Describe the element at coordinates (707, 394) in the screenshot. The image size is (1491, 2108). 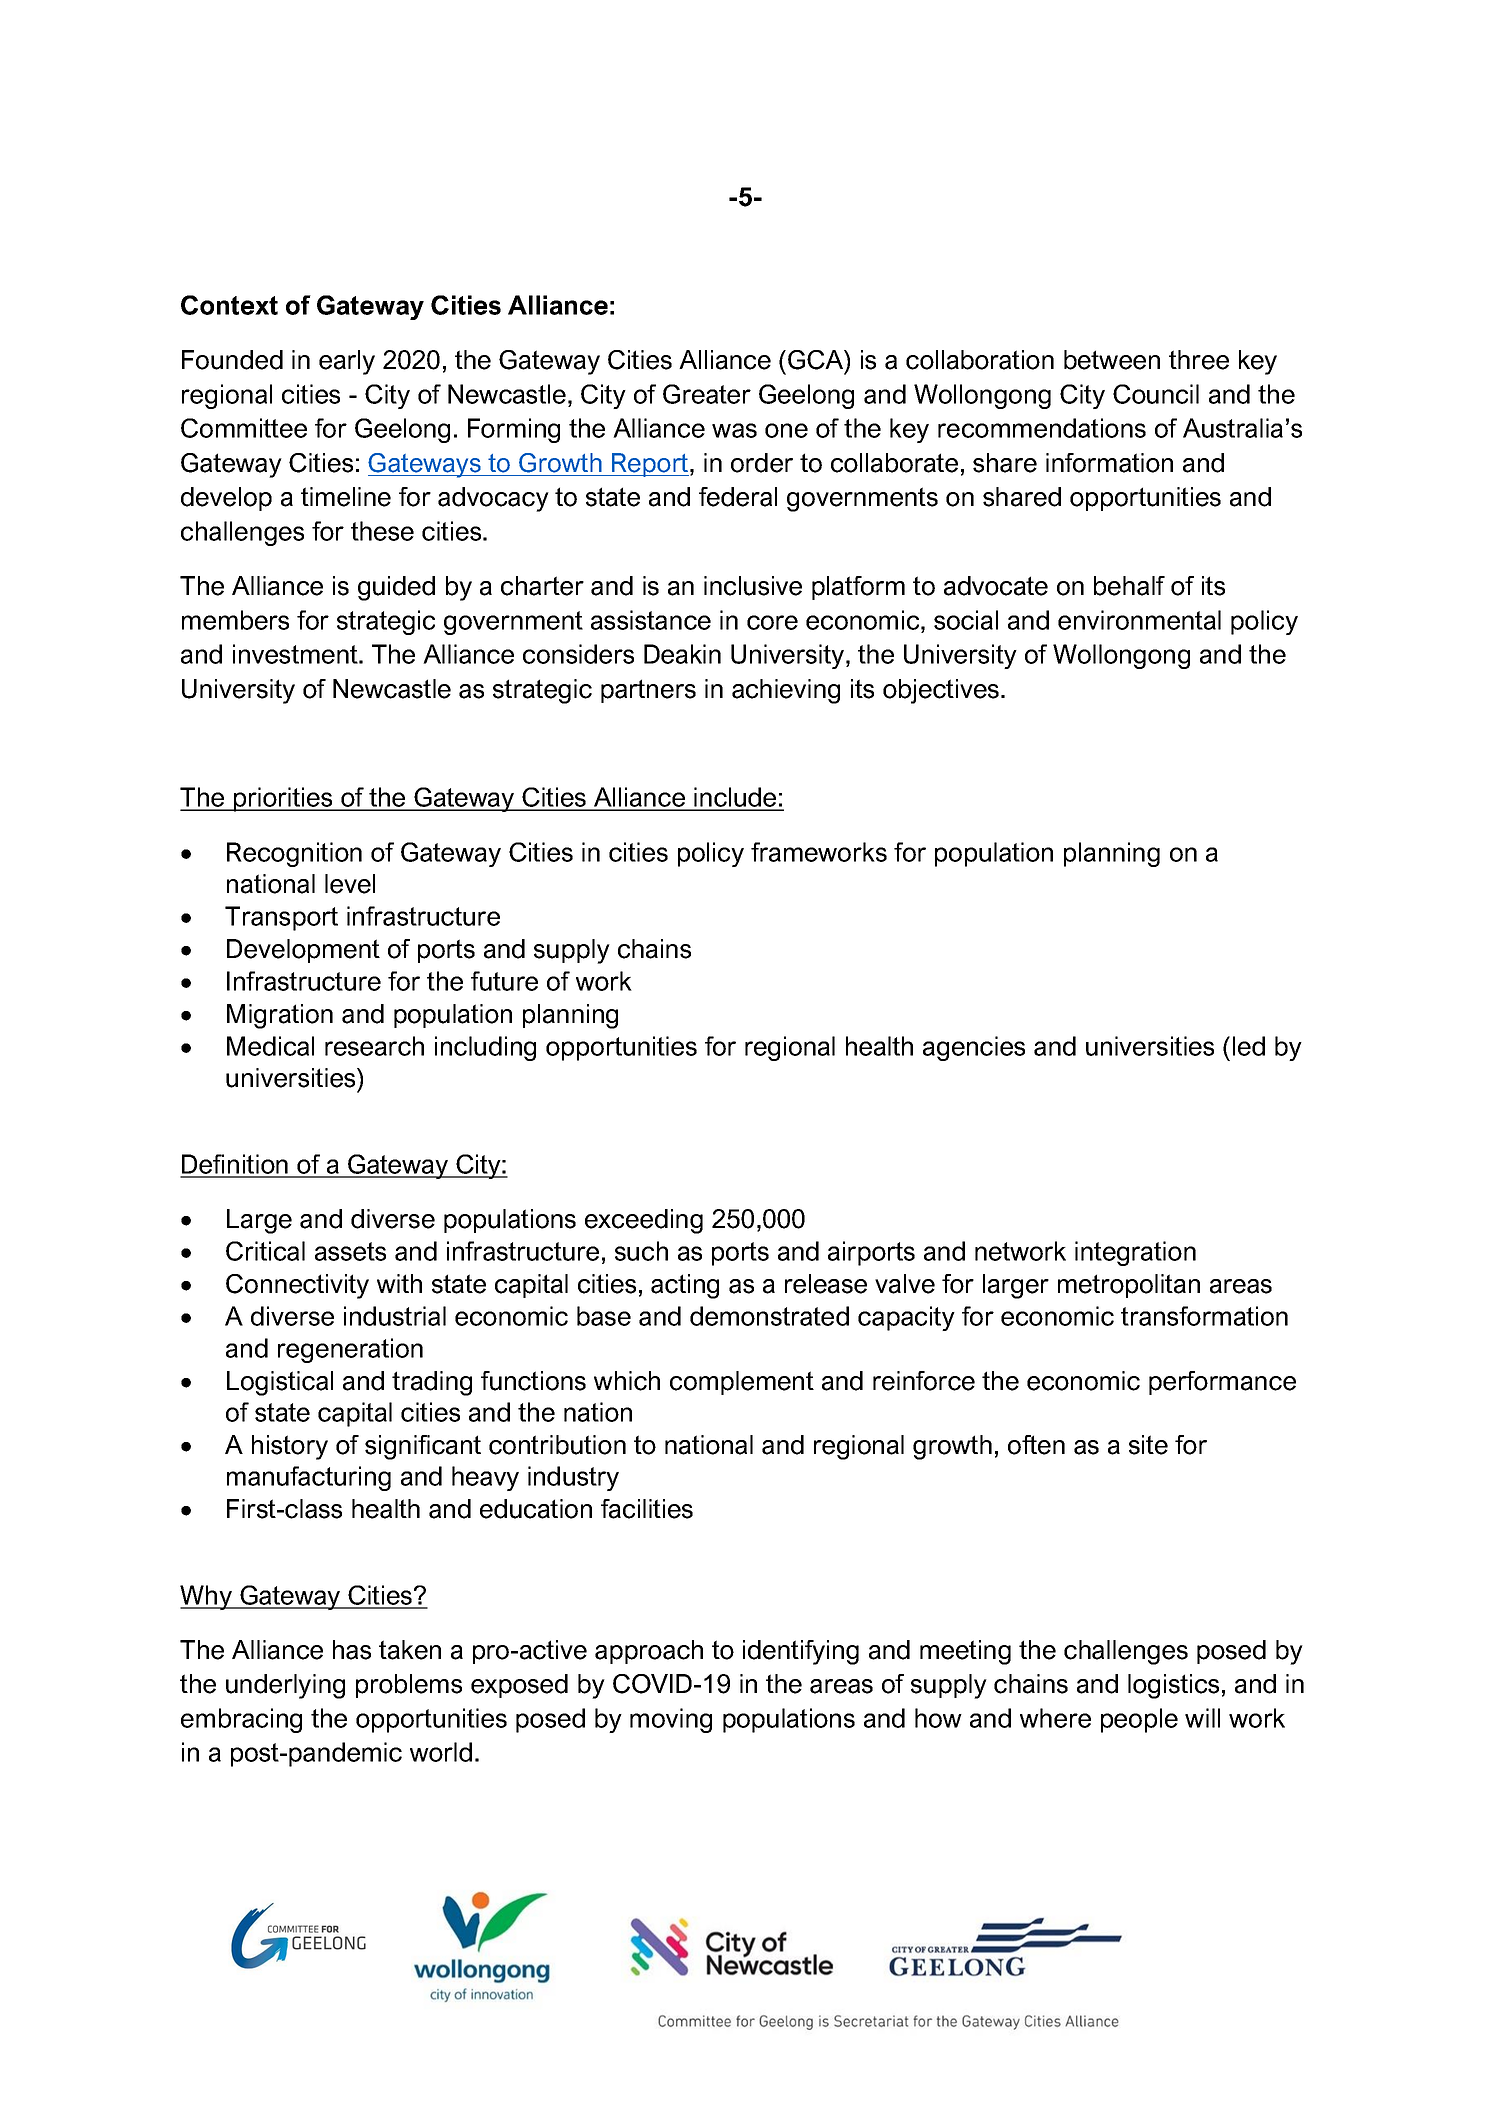
I see `Greater` at that location.
